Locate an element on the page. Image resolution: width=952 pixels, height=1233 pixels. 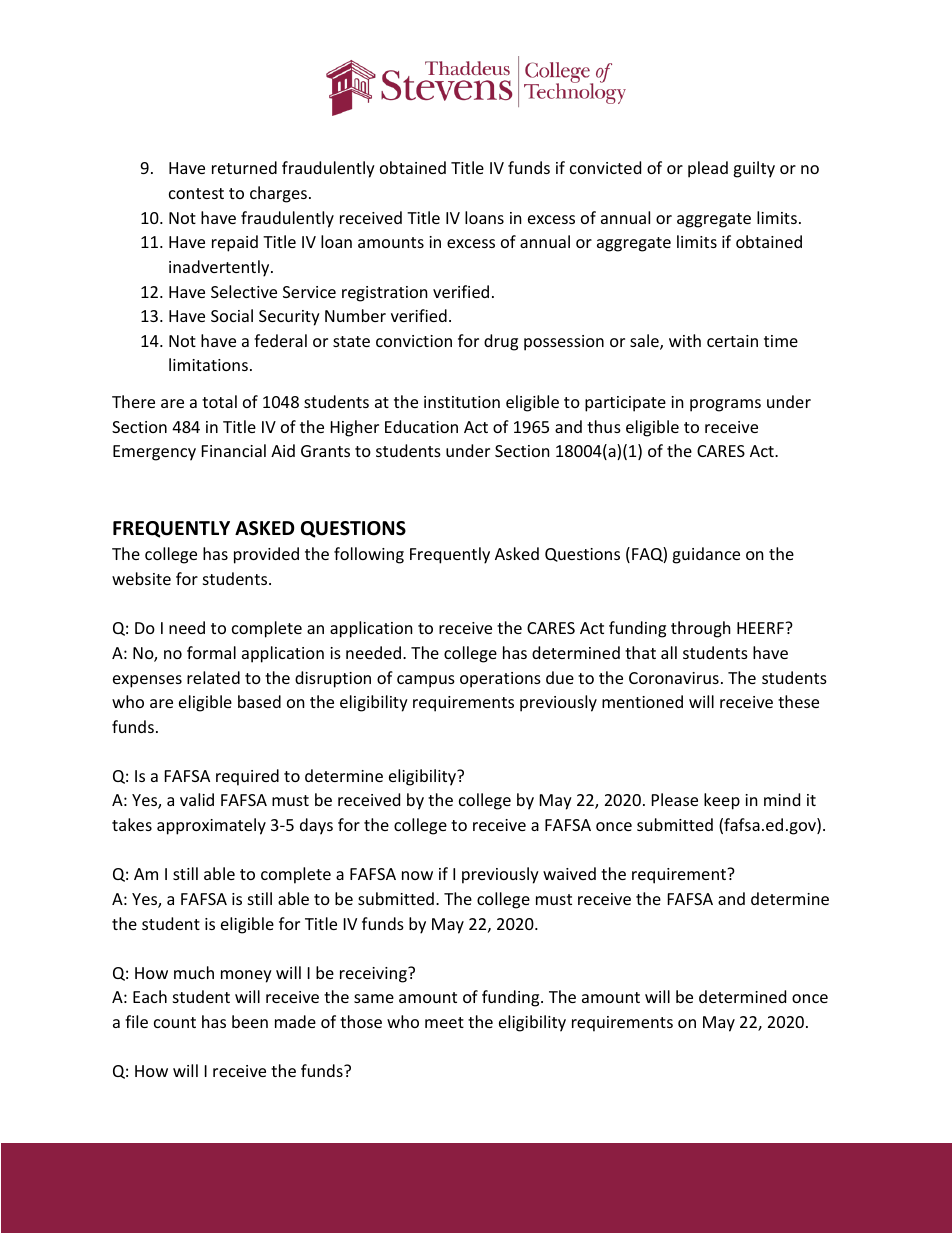
mentioned is located at coordinates (642, 701).
